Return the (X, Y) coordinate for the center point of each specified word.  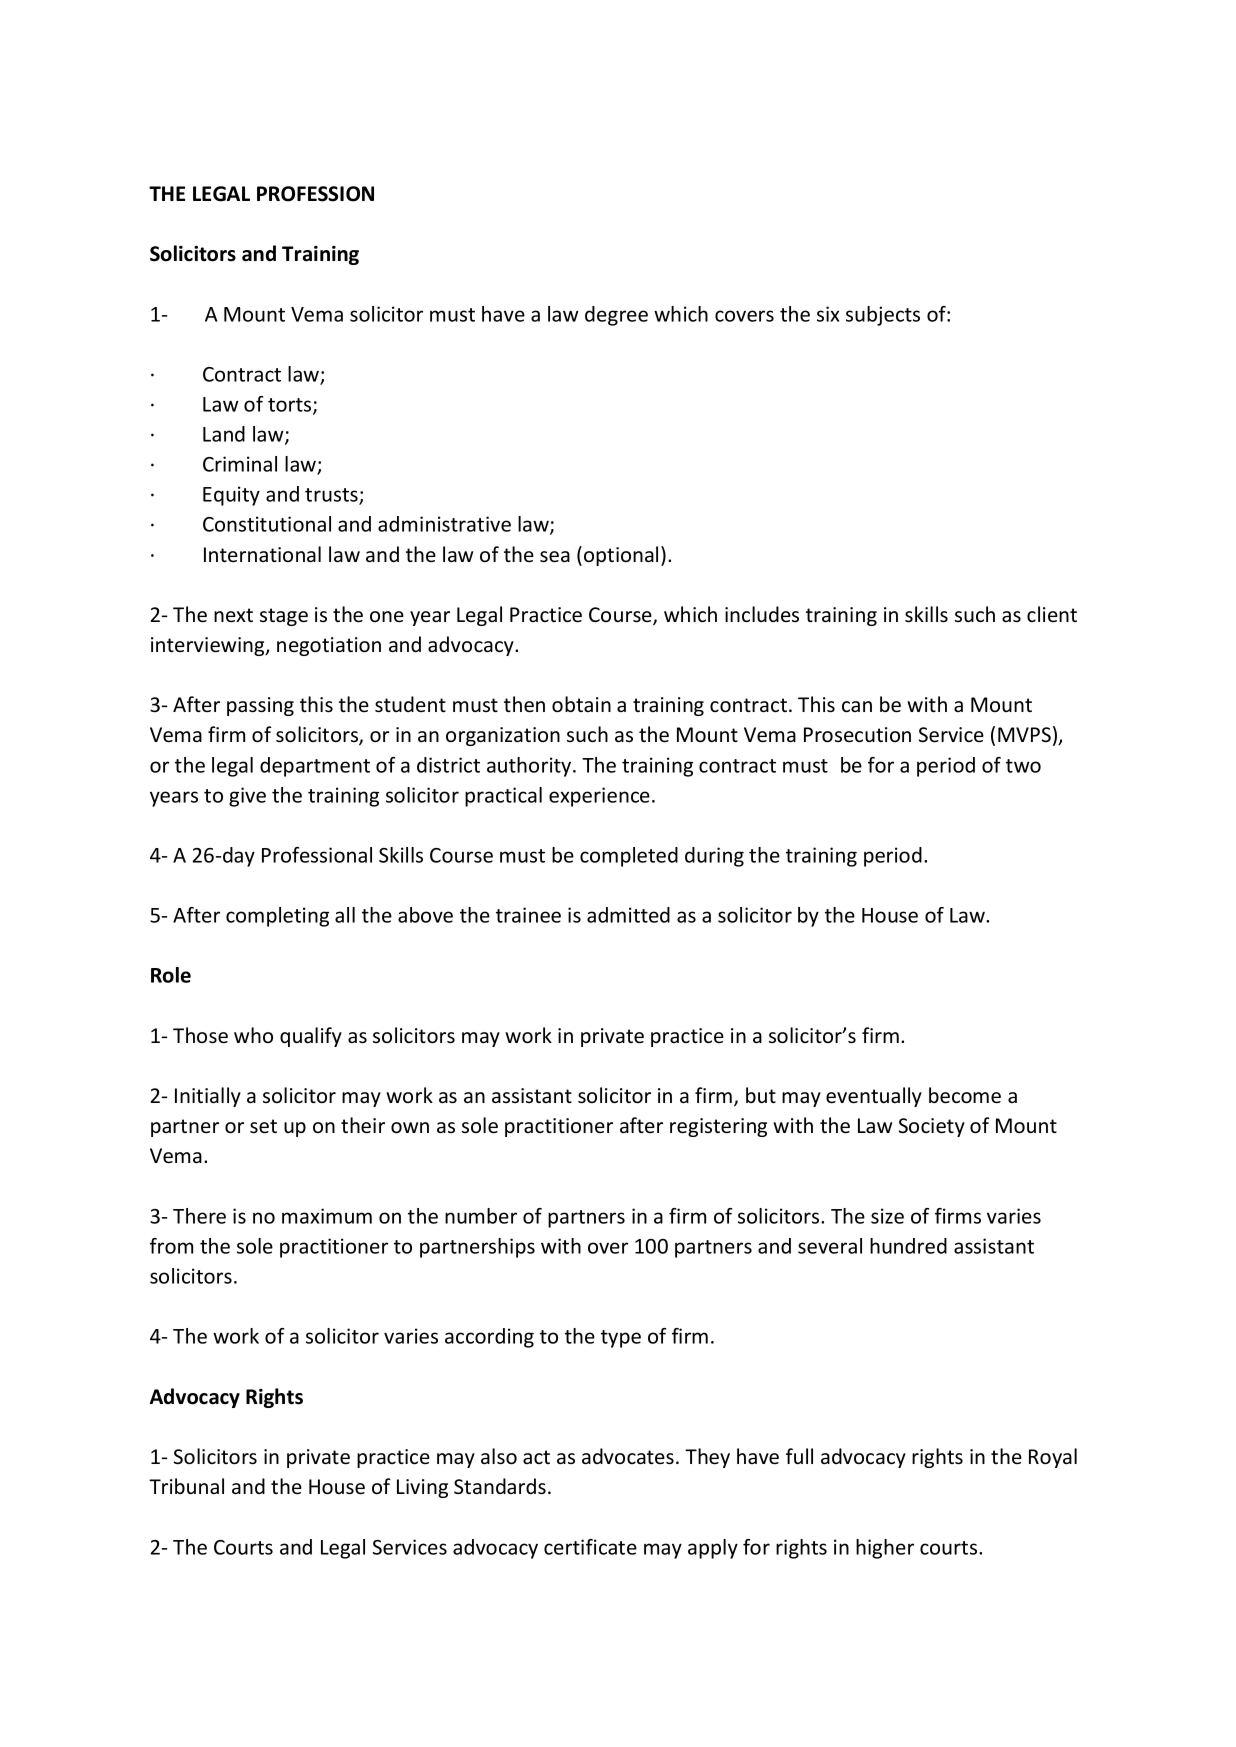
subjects (883, 316)
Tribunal (186, 1486)
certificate (590, 1547)
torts (291, 406)
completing (277, 917)
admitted (628, 915)
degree (616, 316)
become (965, 1095)
